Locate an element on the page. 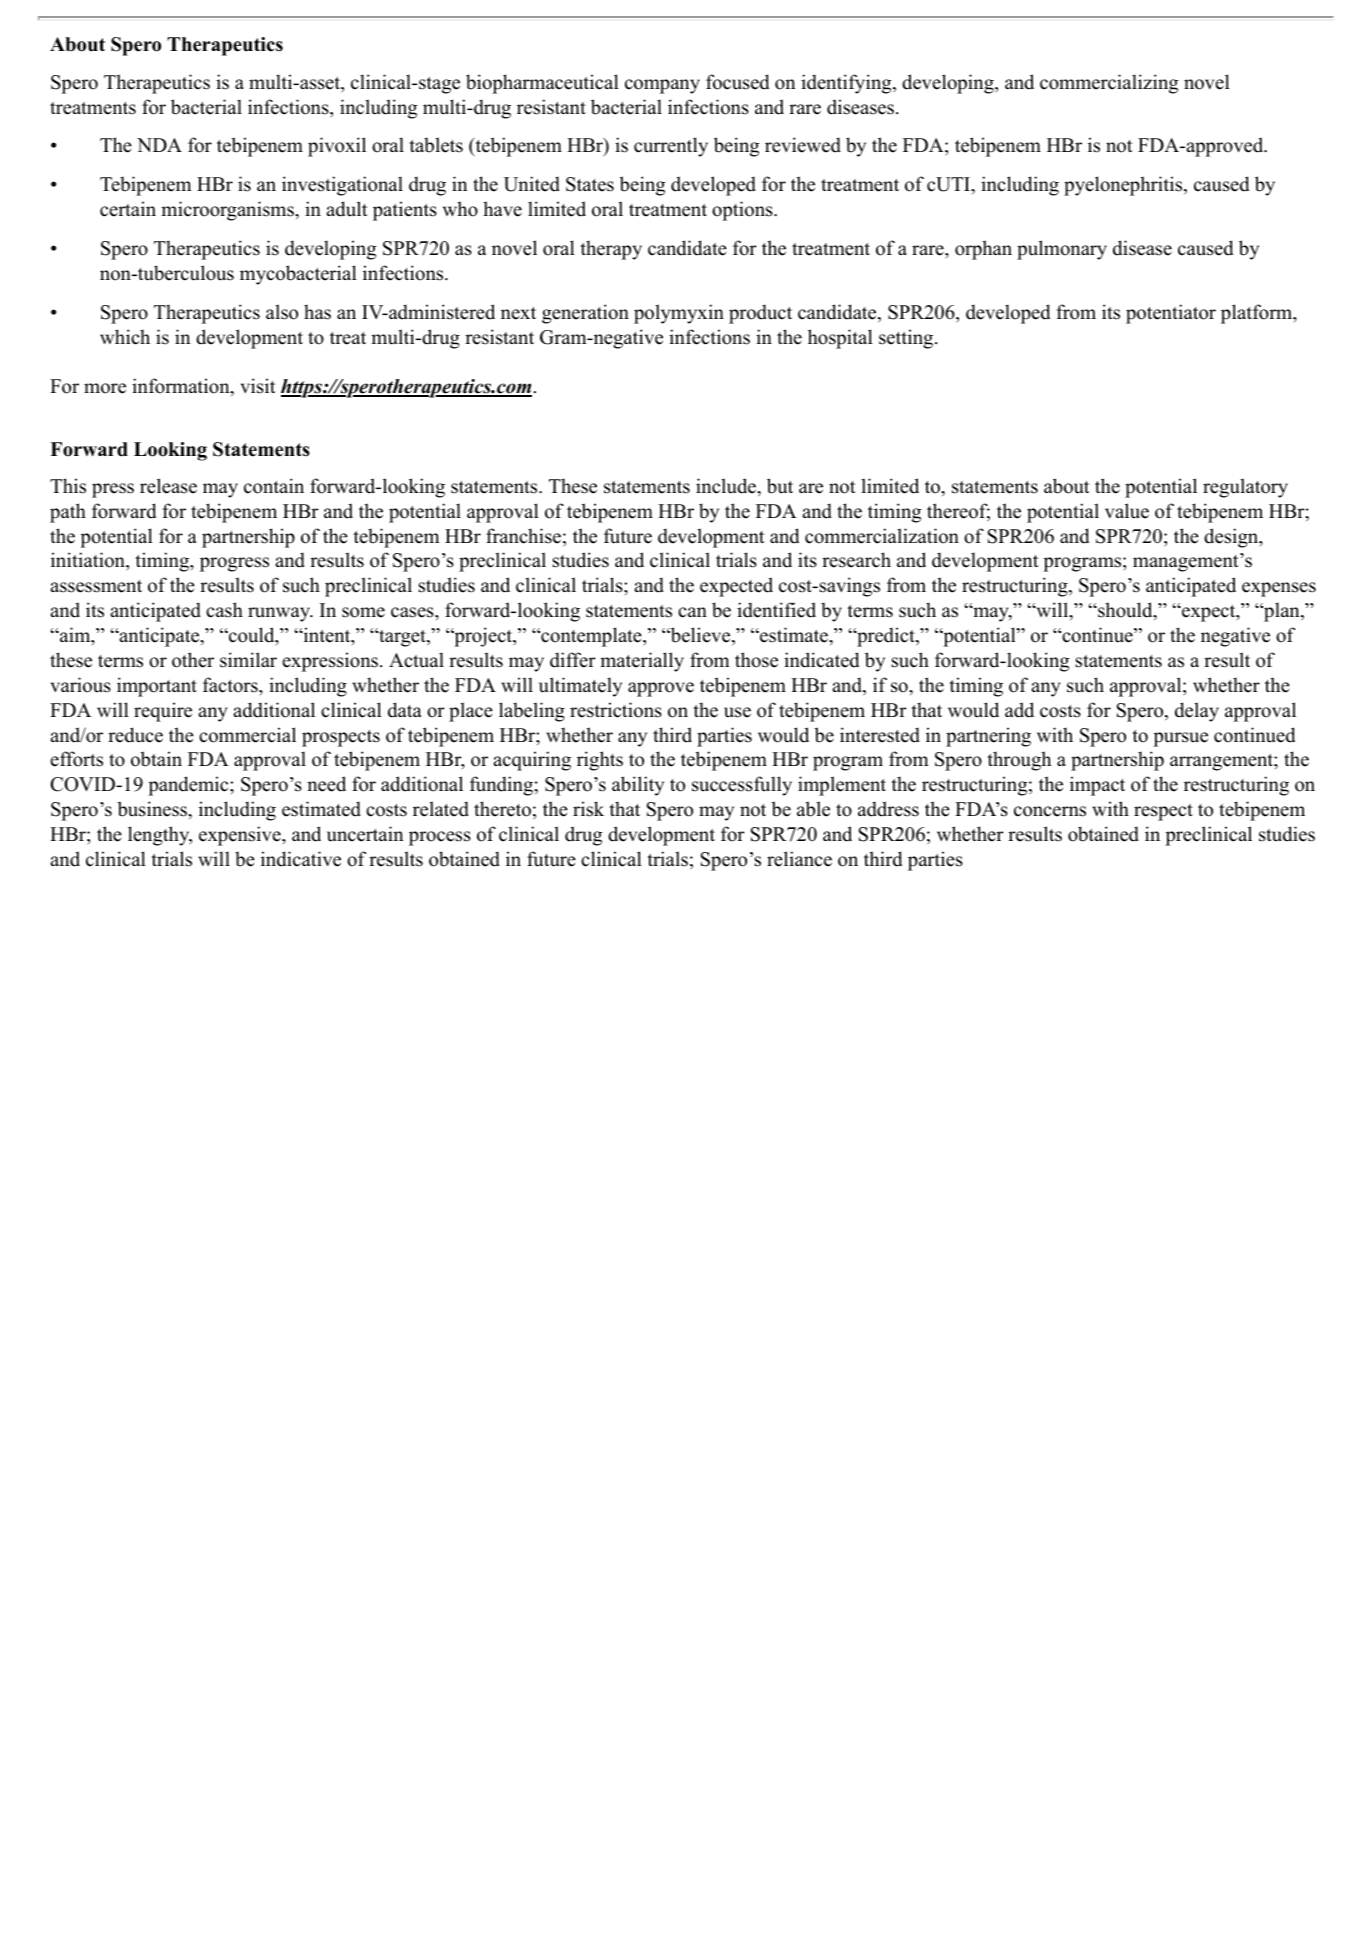 This image has height=1939, width=1370. pyelonephritis is located at coordinates (1124, 186).
